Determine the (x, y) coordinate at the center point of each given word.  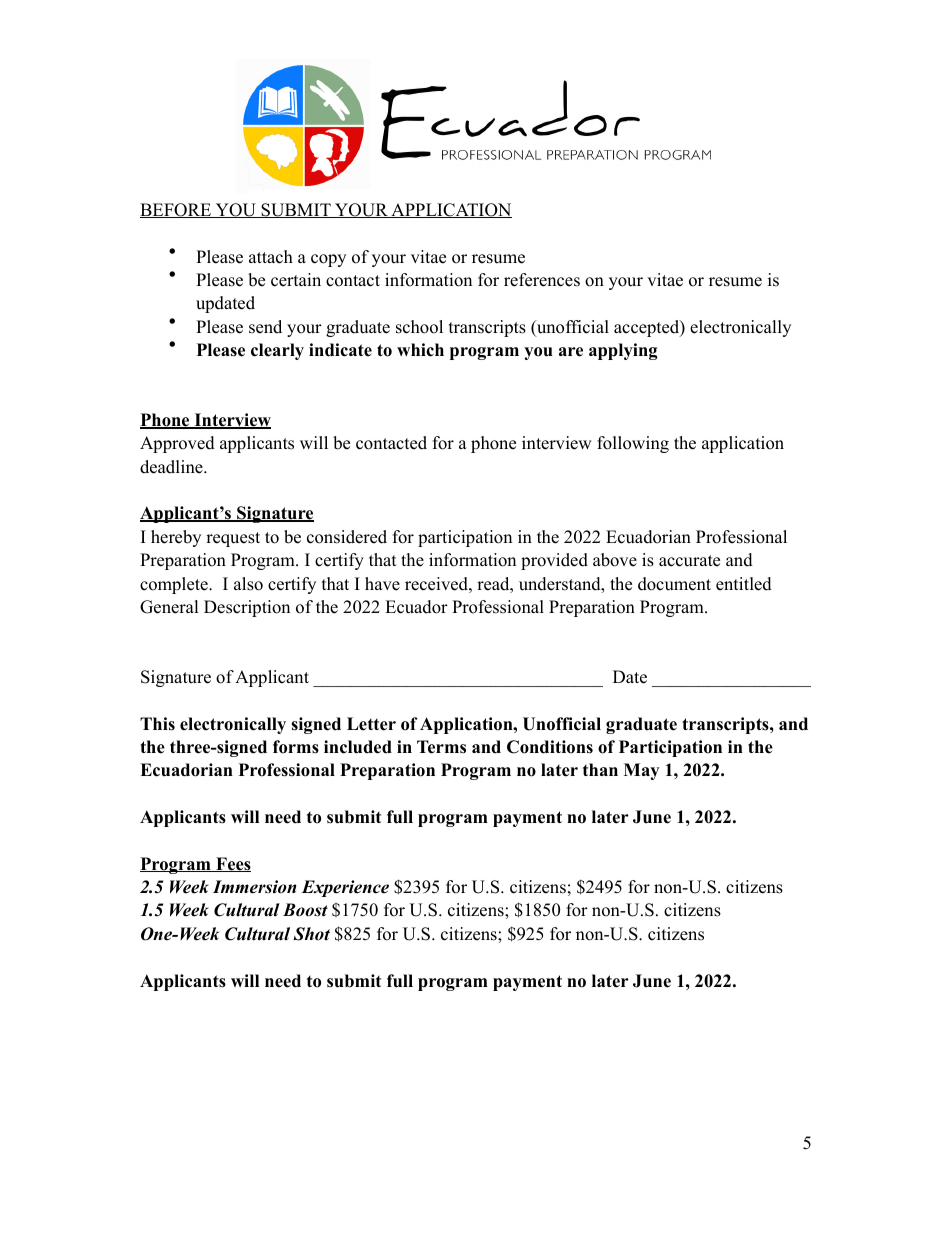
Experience (345, 888)
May (641, 771)
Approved (177, 444)
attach (271, 257)
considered (347, 537)
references (542, 280)
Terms (441, 747)
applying (623, 351)
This (157, 724)
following (633, 444)
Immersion (254, 887)
